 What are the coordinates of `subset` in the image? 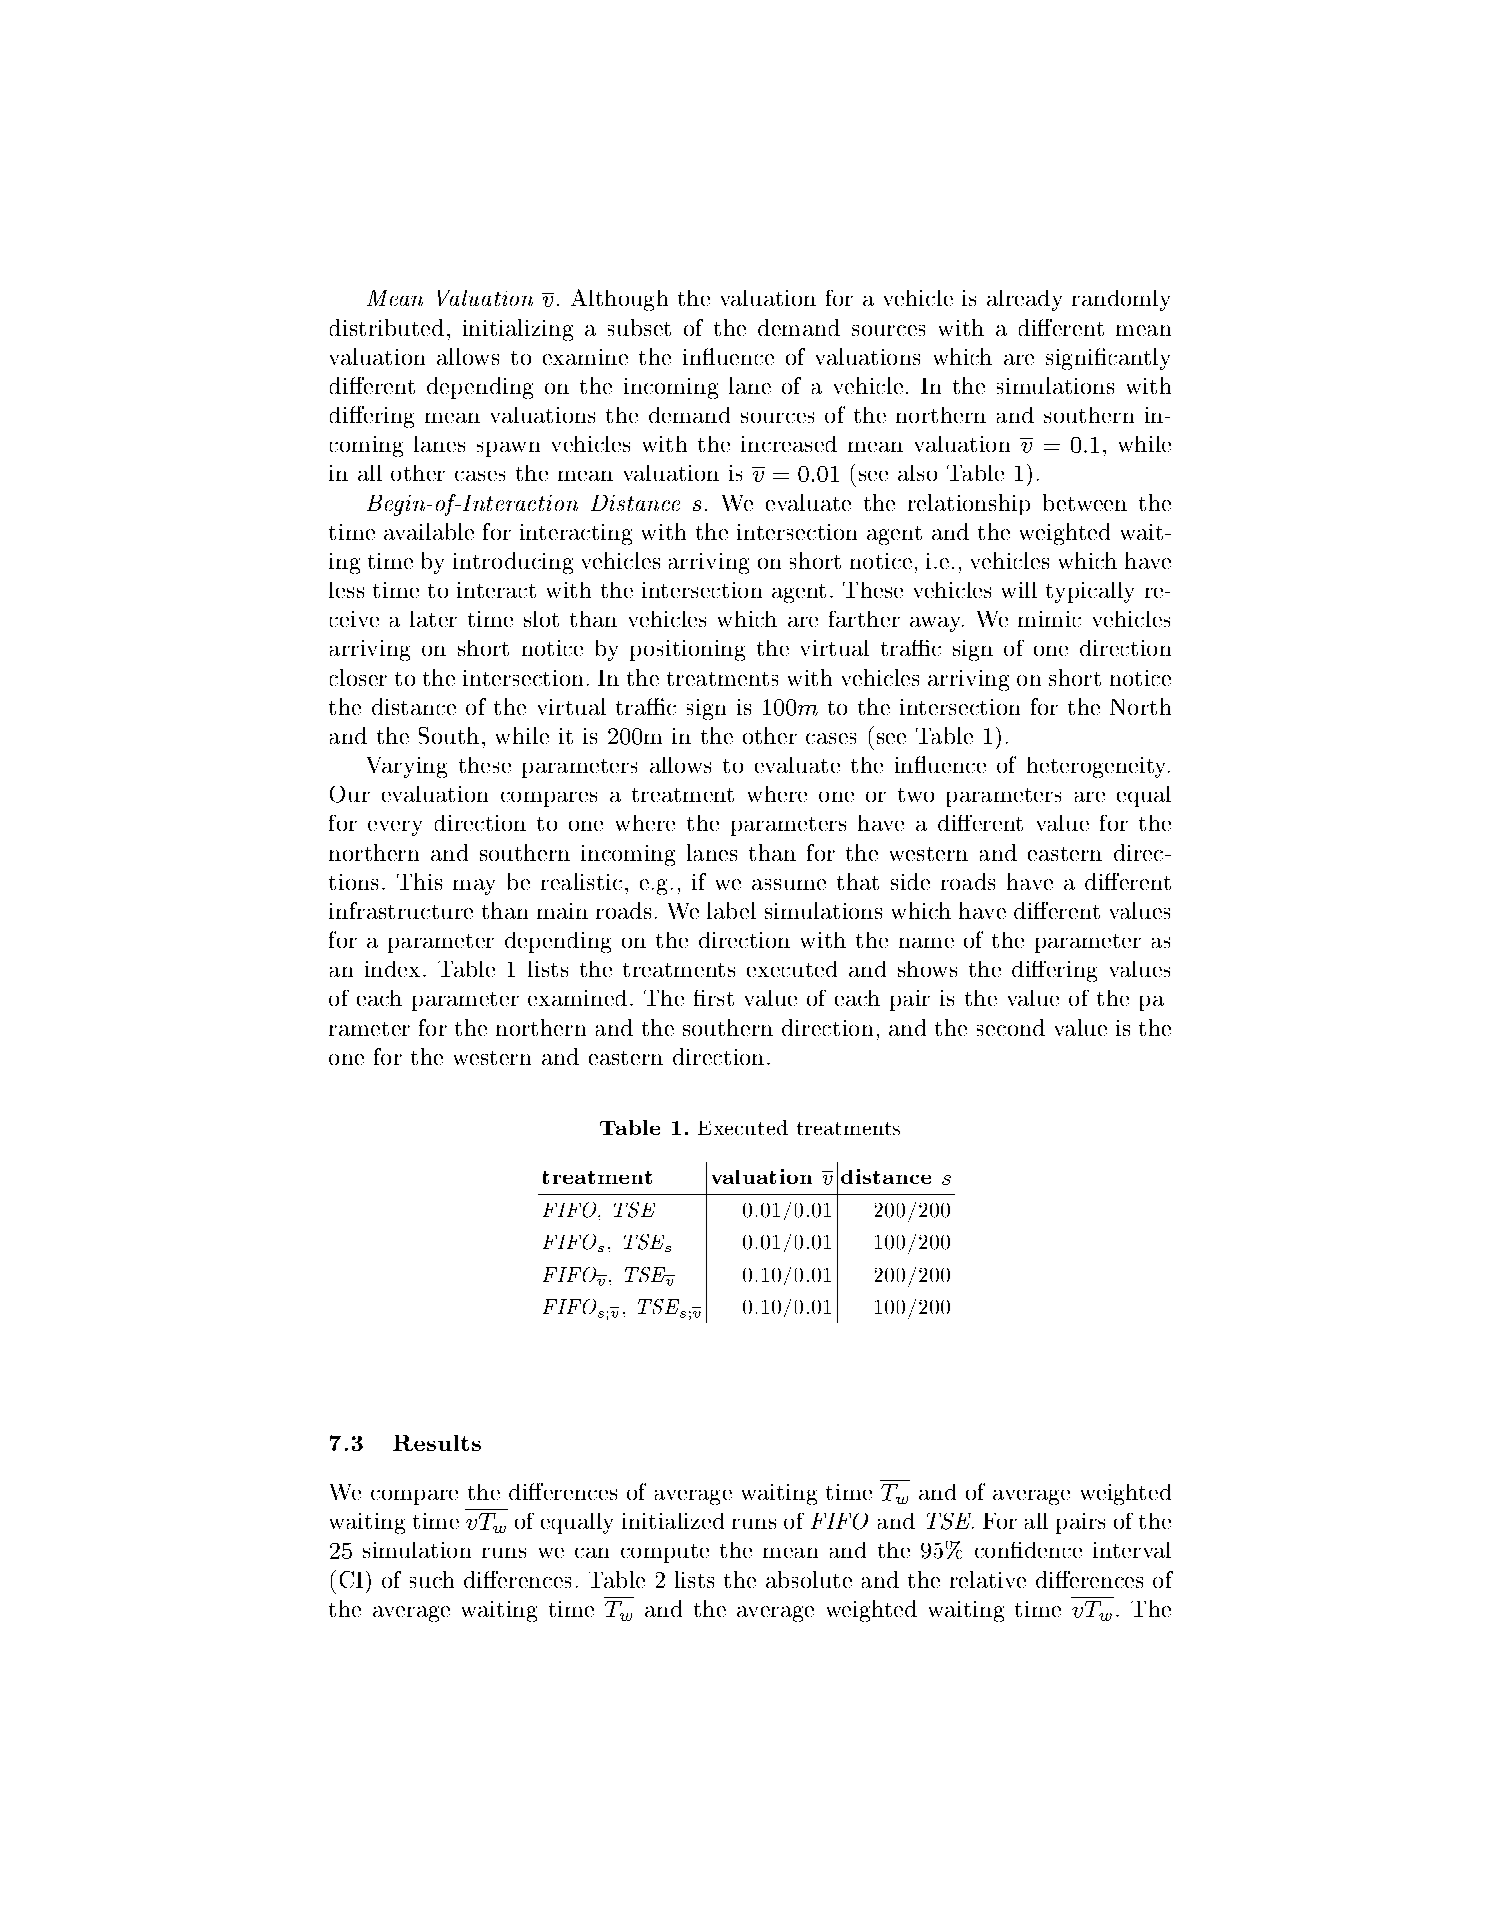 It's located at (639, 327).
